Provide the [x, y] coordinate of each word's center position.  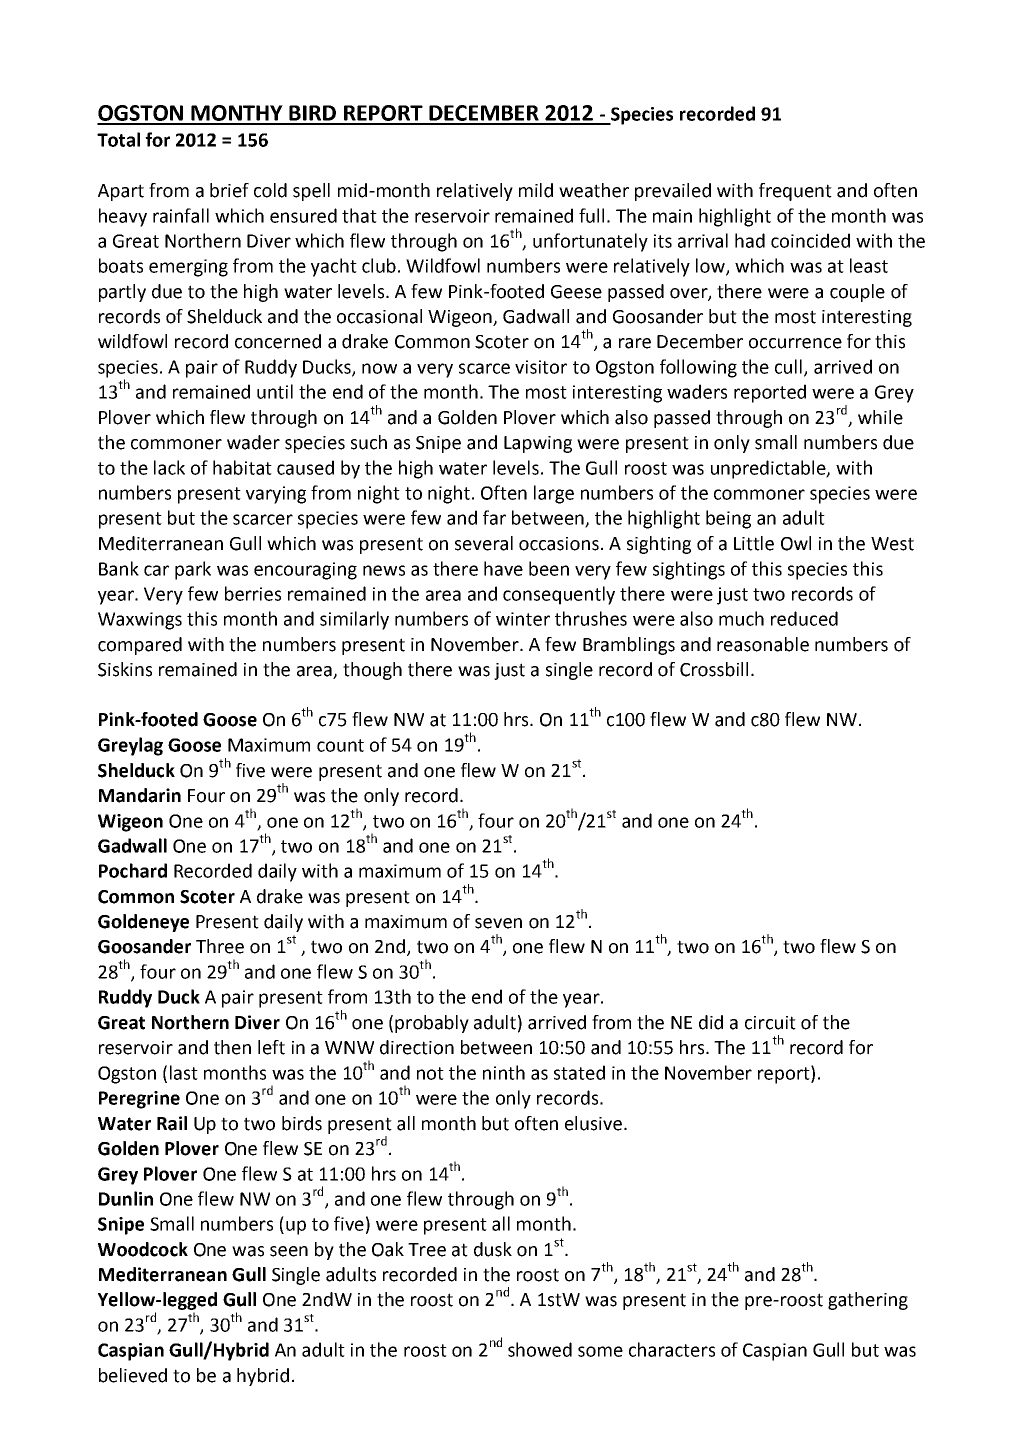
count [340, 745]
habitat [242, 467]
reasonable [763, 644]
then [232, 1047]
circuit [770, 1023]
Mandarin [140, 795]
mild [536, 190]
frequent [795, 192]
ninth [504, 1072]
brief [229, 190]
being [728, 519]
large [554, 494]
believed [133, 1375]
